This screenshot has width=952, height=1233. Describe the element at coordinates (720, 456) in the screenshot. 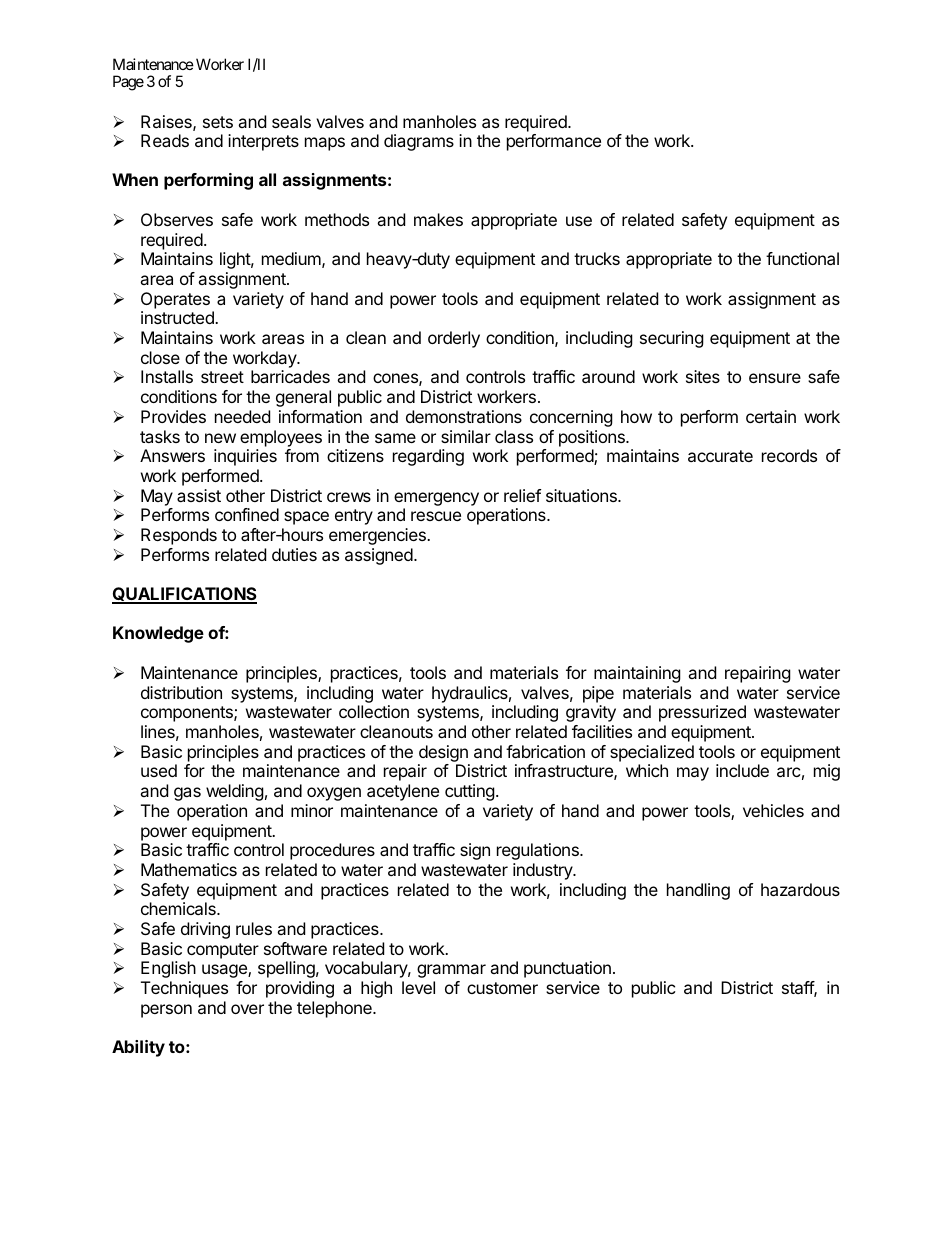

I see `accurate` at that location.
